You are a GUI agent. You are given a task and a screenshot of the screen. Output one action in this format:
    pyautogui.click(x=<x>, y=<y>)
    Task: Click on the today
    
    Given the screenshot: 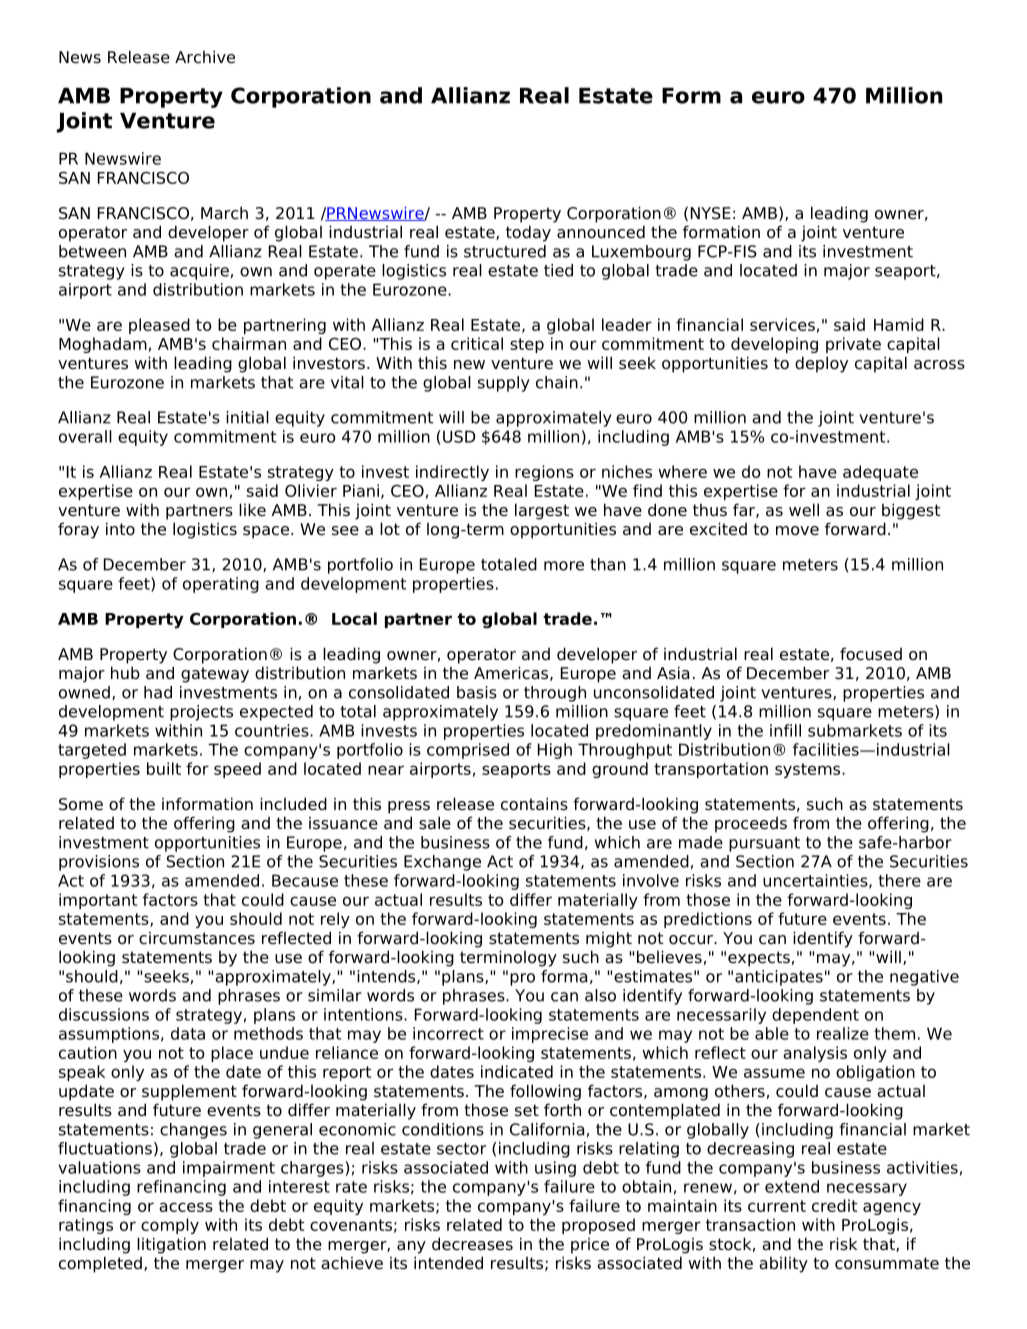 What is the action you would take?
    pyautogui.click(x=528, y=233)
